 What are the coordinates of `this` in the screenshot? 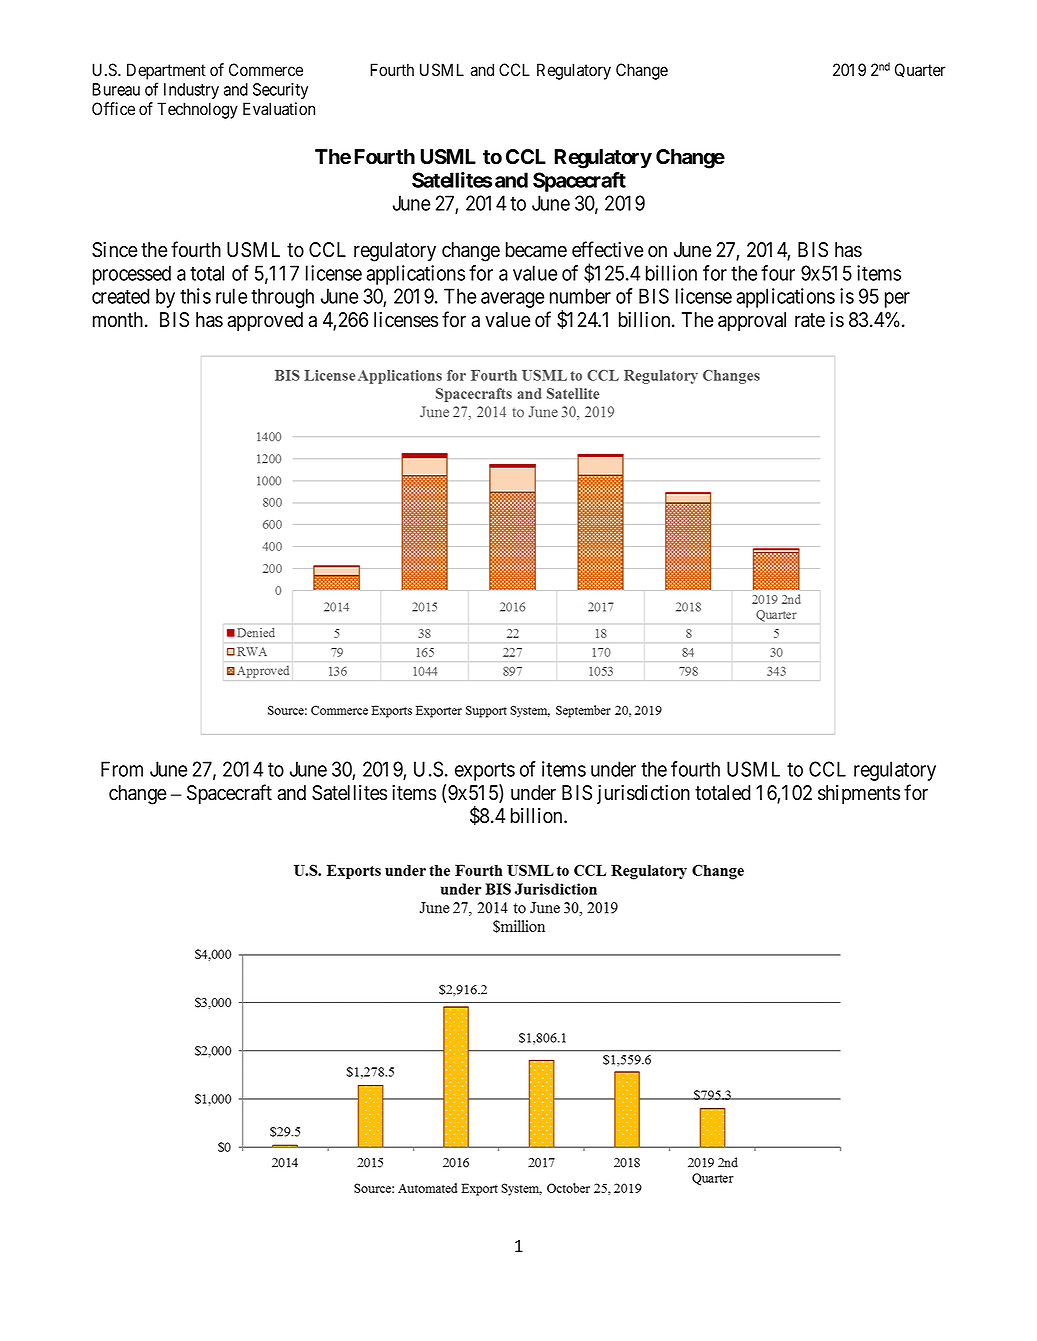 It's located at (195, 296).
